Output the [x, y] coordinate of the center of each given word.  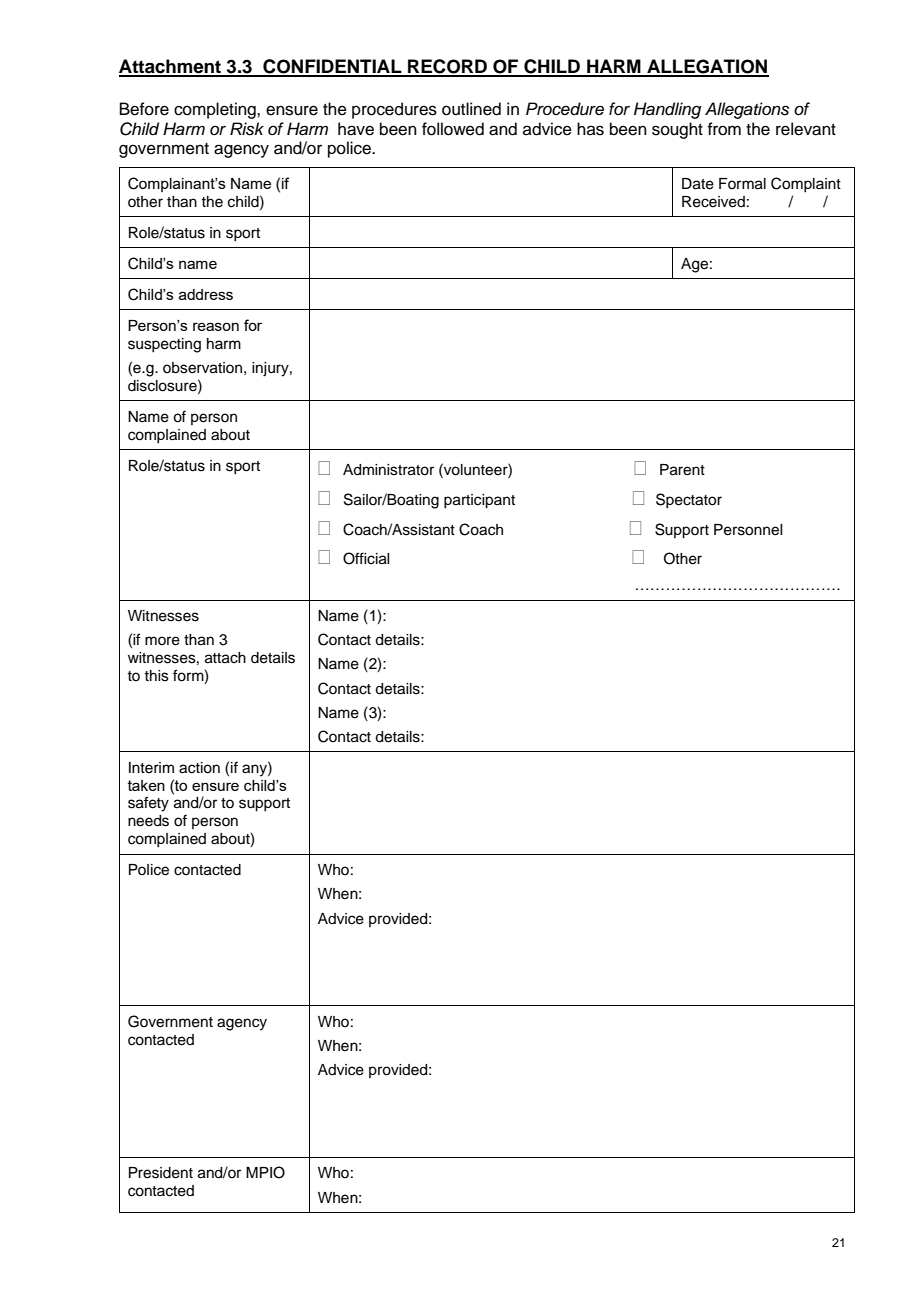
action [199, 768]
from [724, 129]
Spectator [689, 500]
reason [216, 326]
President [161, 1173]
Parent [682, 470]
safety [148, 804]
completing [216, 110]
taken [146, 785]
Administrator [388, 470]
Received [713, 202]
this [156, 676]
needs [148, 821]
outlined [471, 109]
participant [479, 501]
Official [366, 558]
